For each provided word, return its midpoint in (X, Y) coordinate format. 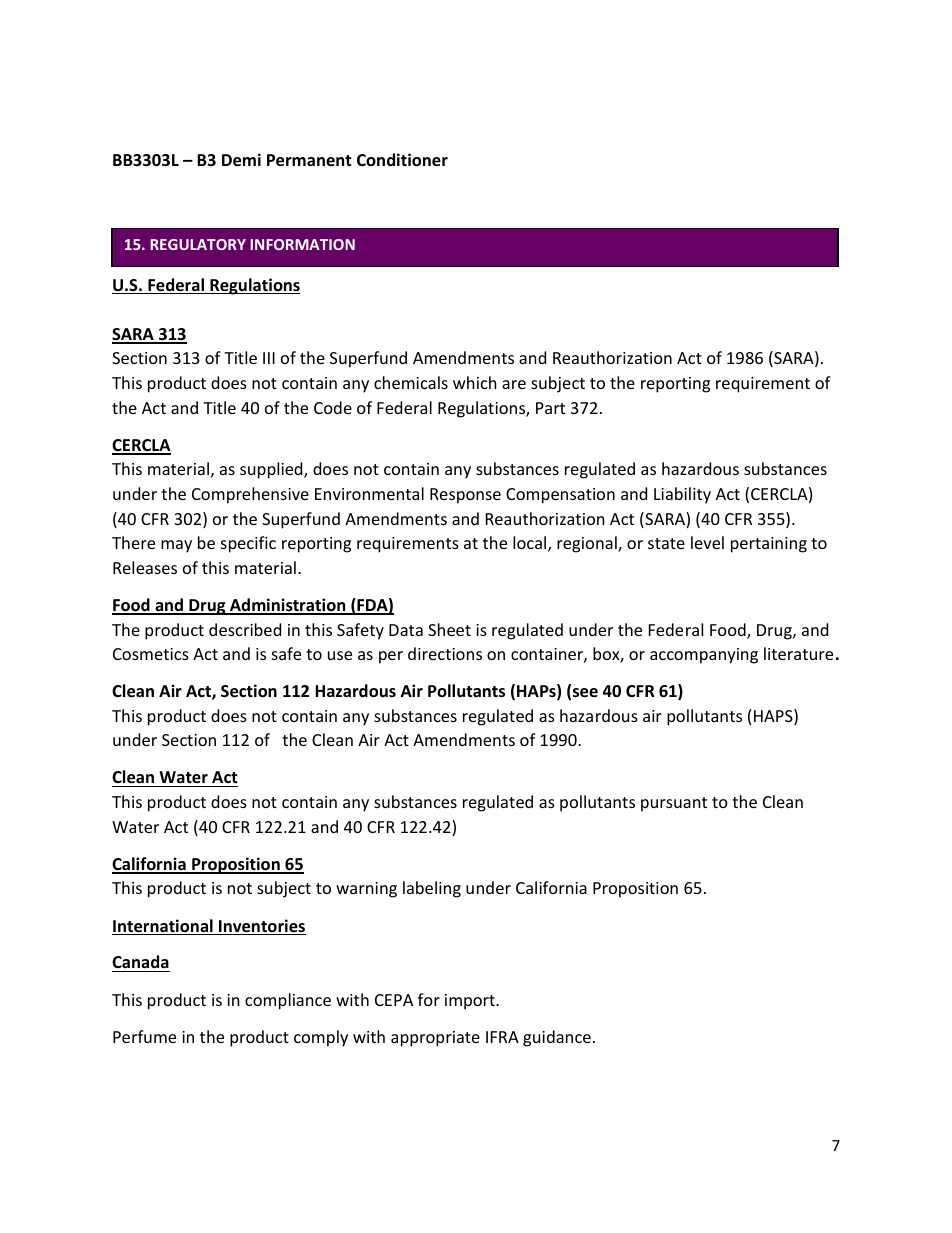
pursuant (674, 804)
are (514, 384)
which (475, 382)
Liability (682, 495)
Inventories (261, 927)
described (245, 629)
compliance (288, 1001)
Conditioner (402, 160)
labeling (432, 889)
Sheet (449, 629)
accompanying (704, 656)
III (269, 358)
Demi (241, 160)
